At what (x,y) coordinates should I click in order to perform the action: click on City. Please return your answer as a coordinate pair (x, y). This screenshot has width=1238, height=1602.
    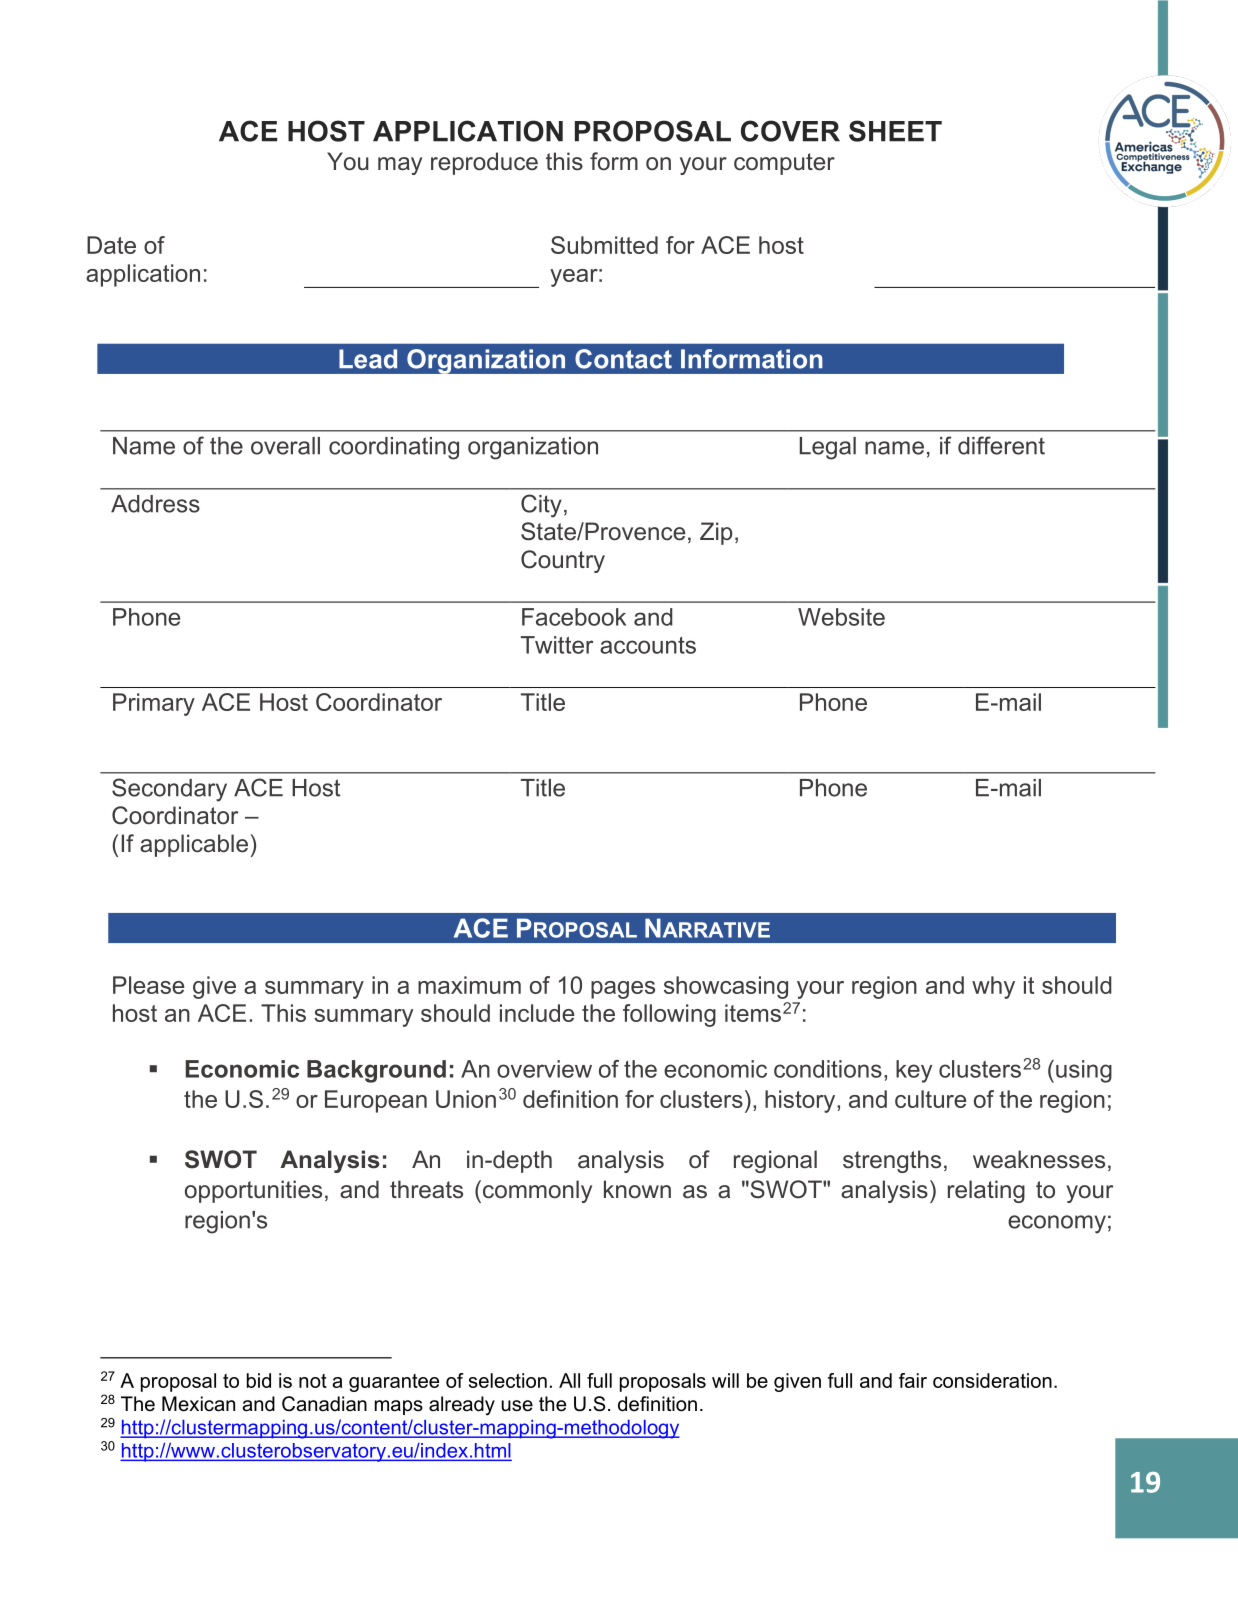
    Looking at the image, I should click on (541, 506).
